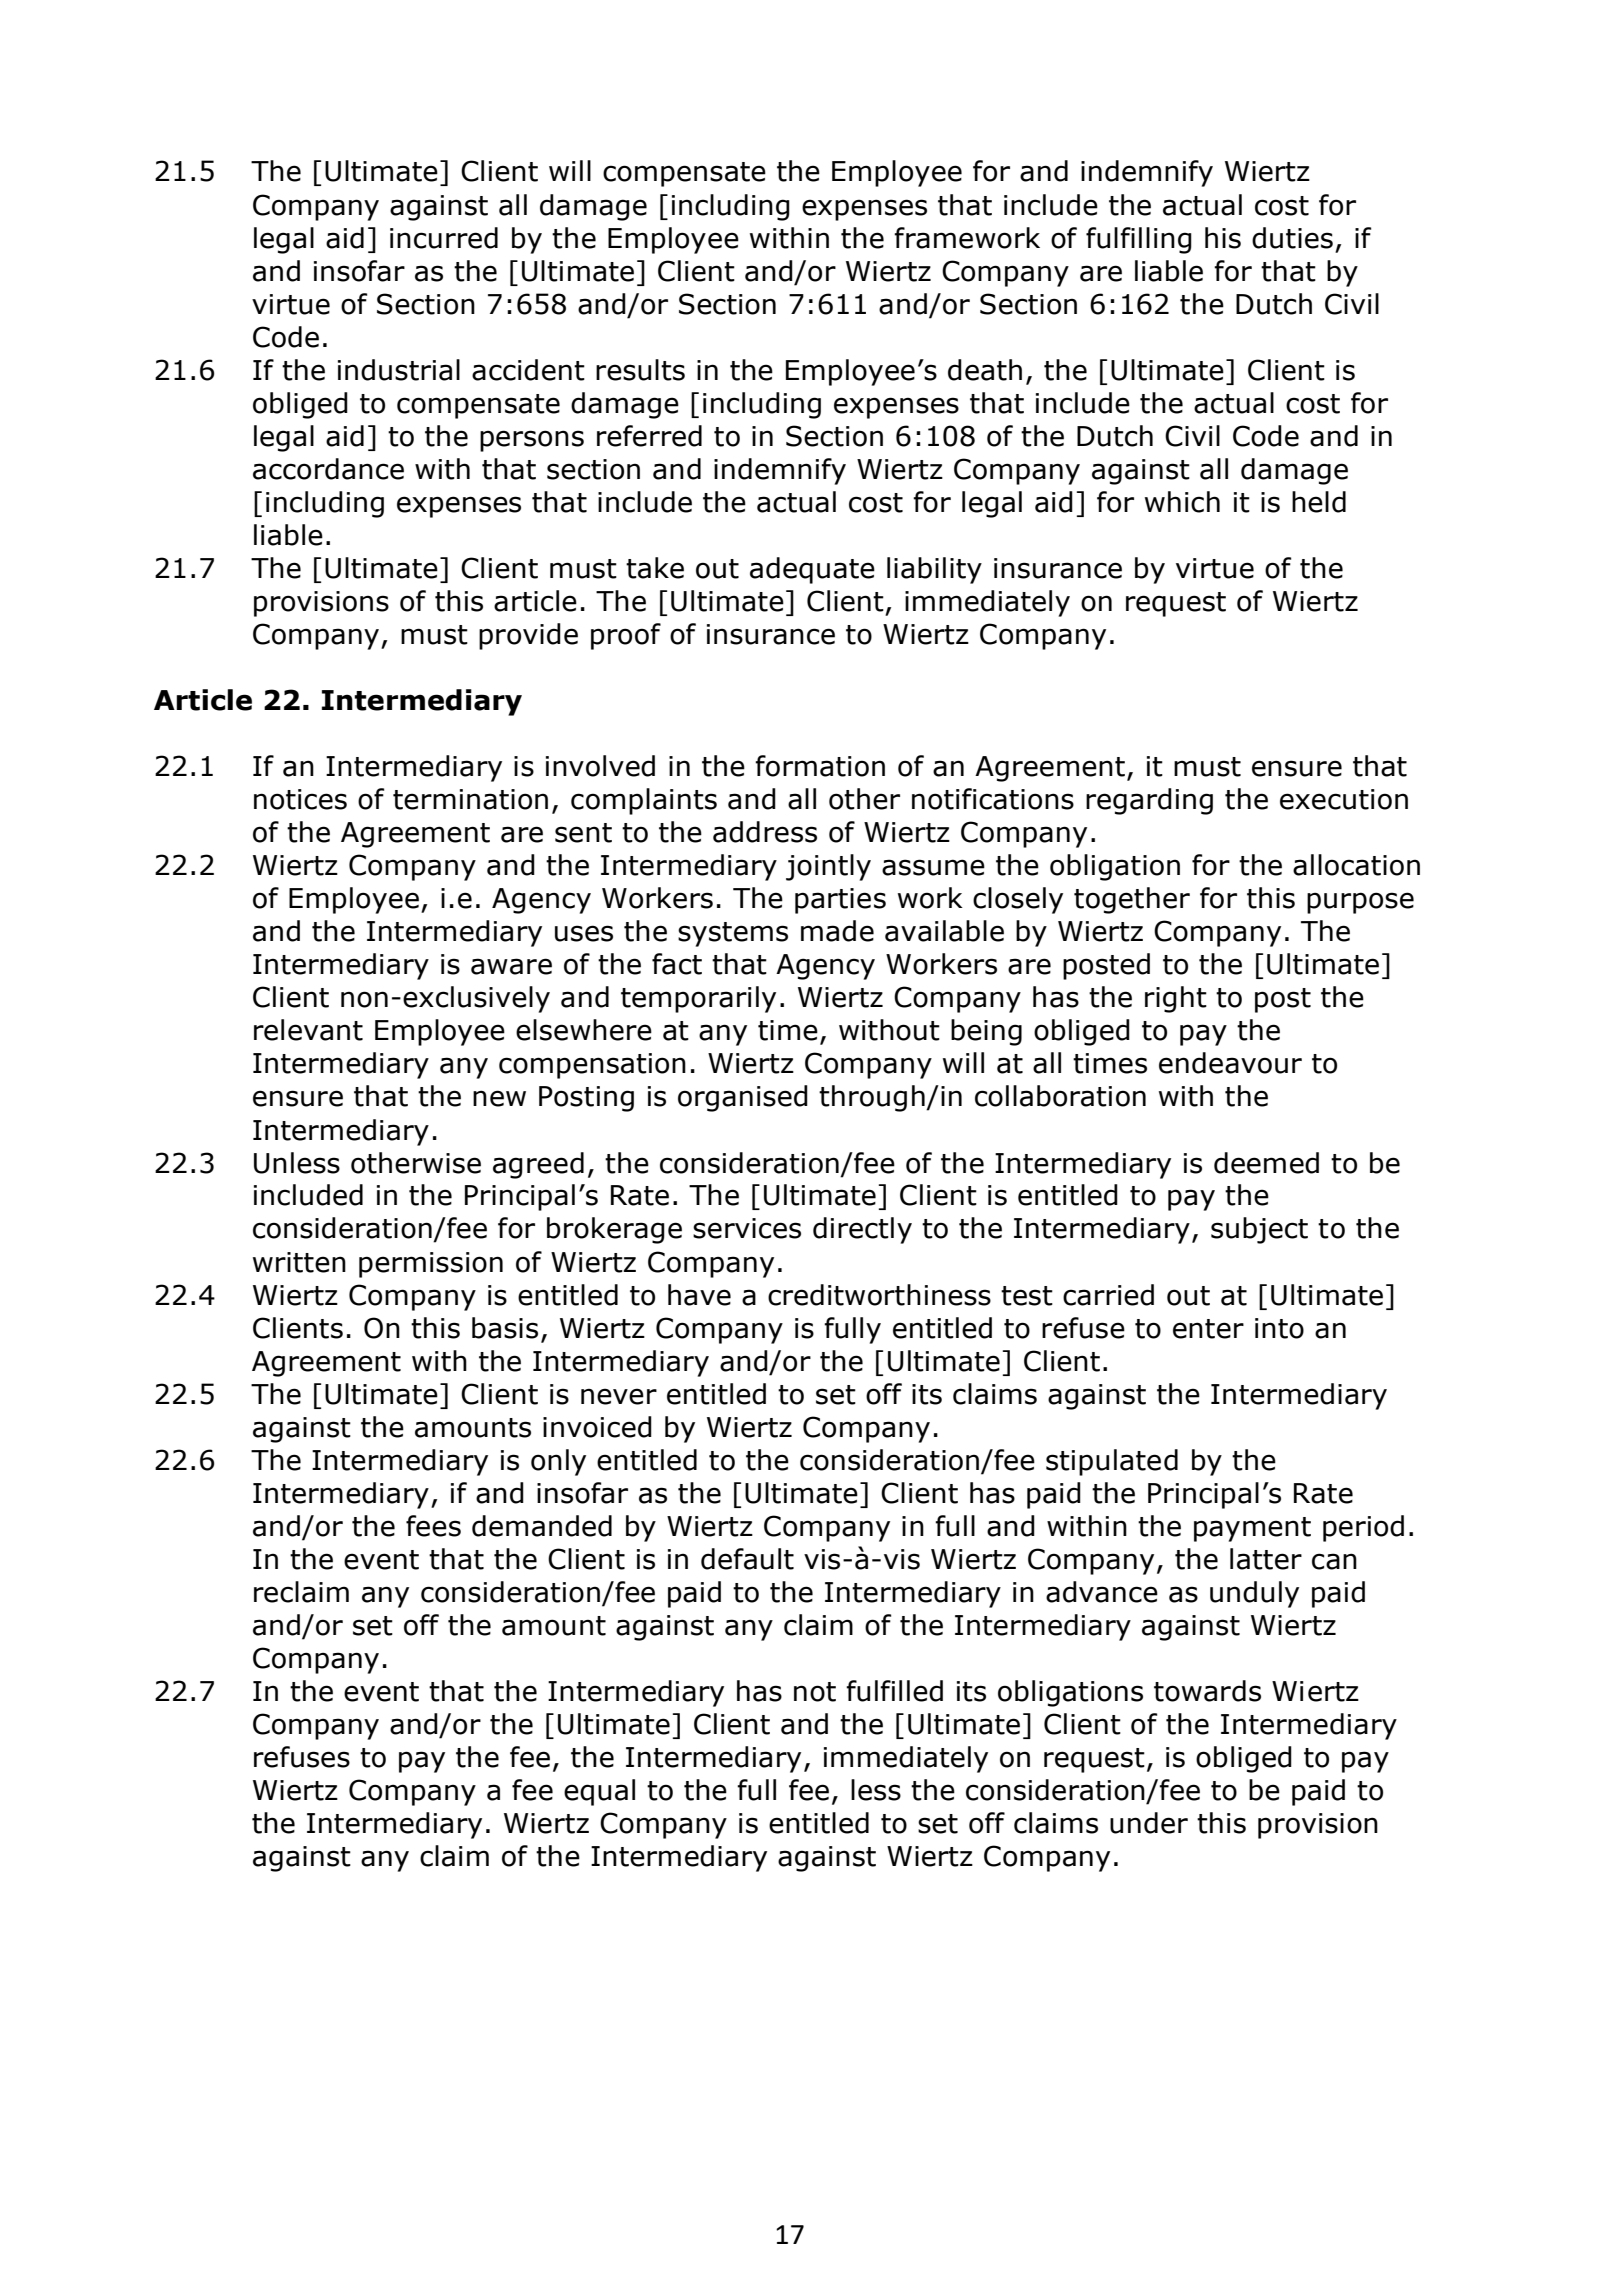  Describe the element at coordinates (1149, 801) in the screenshot. I see `regarding` at that location.
